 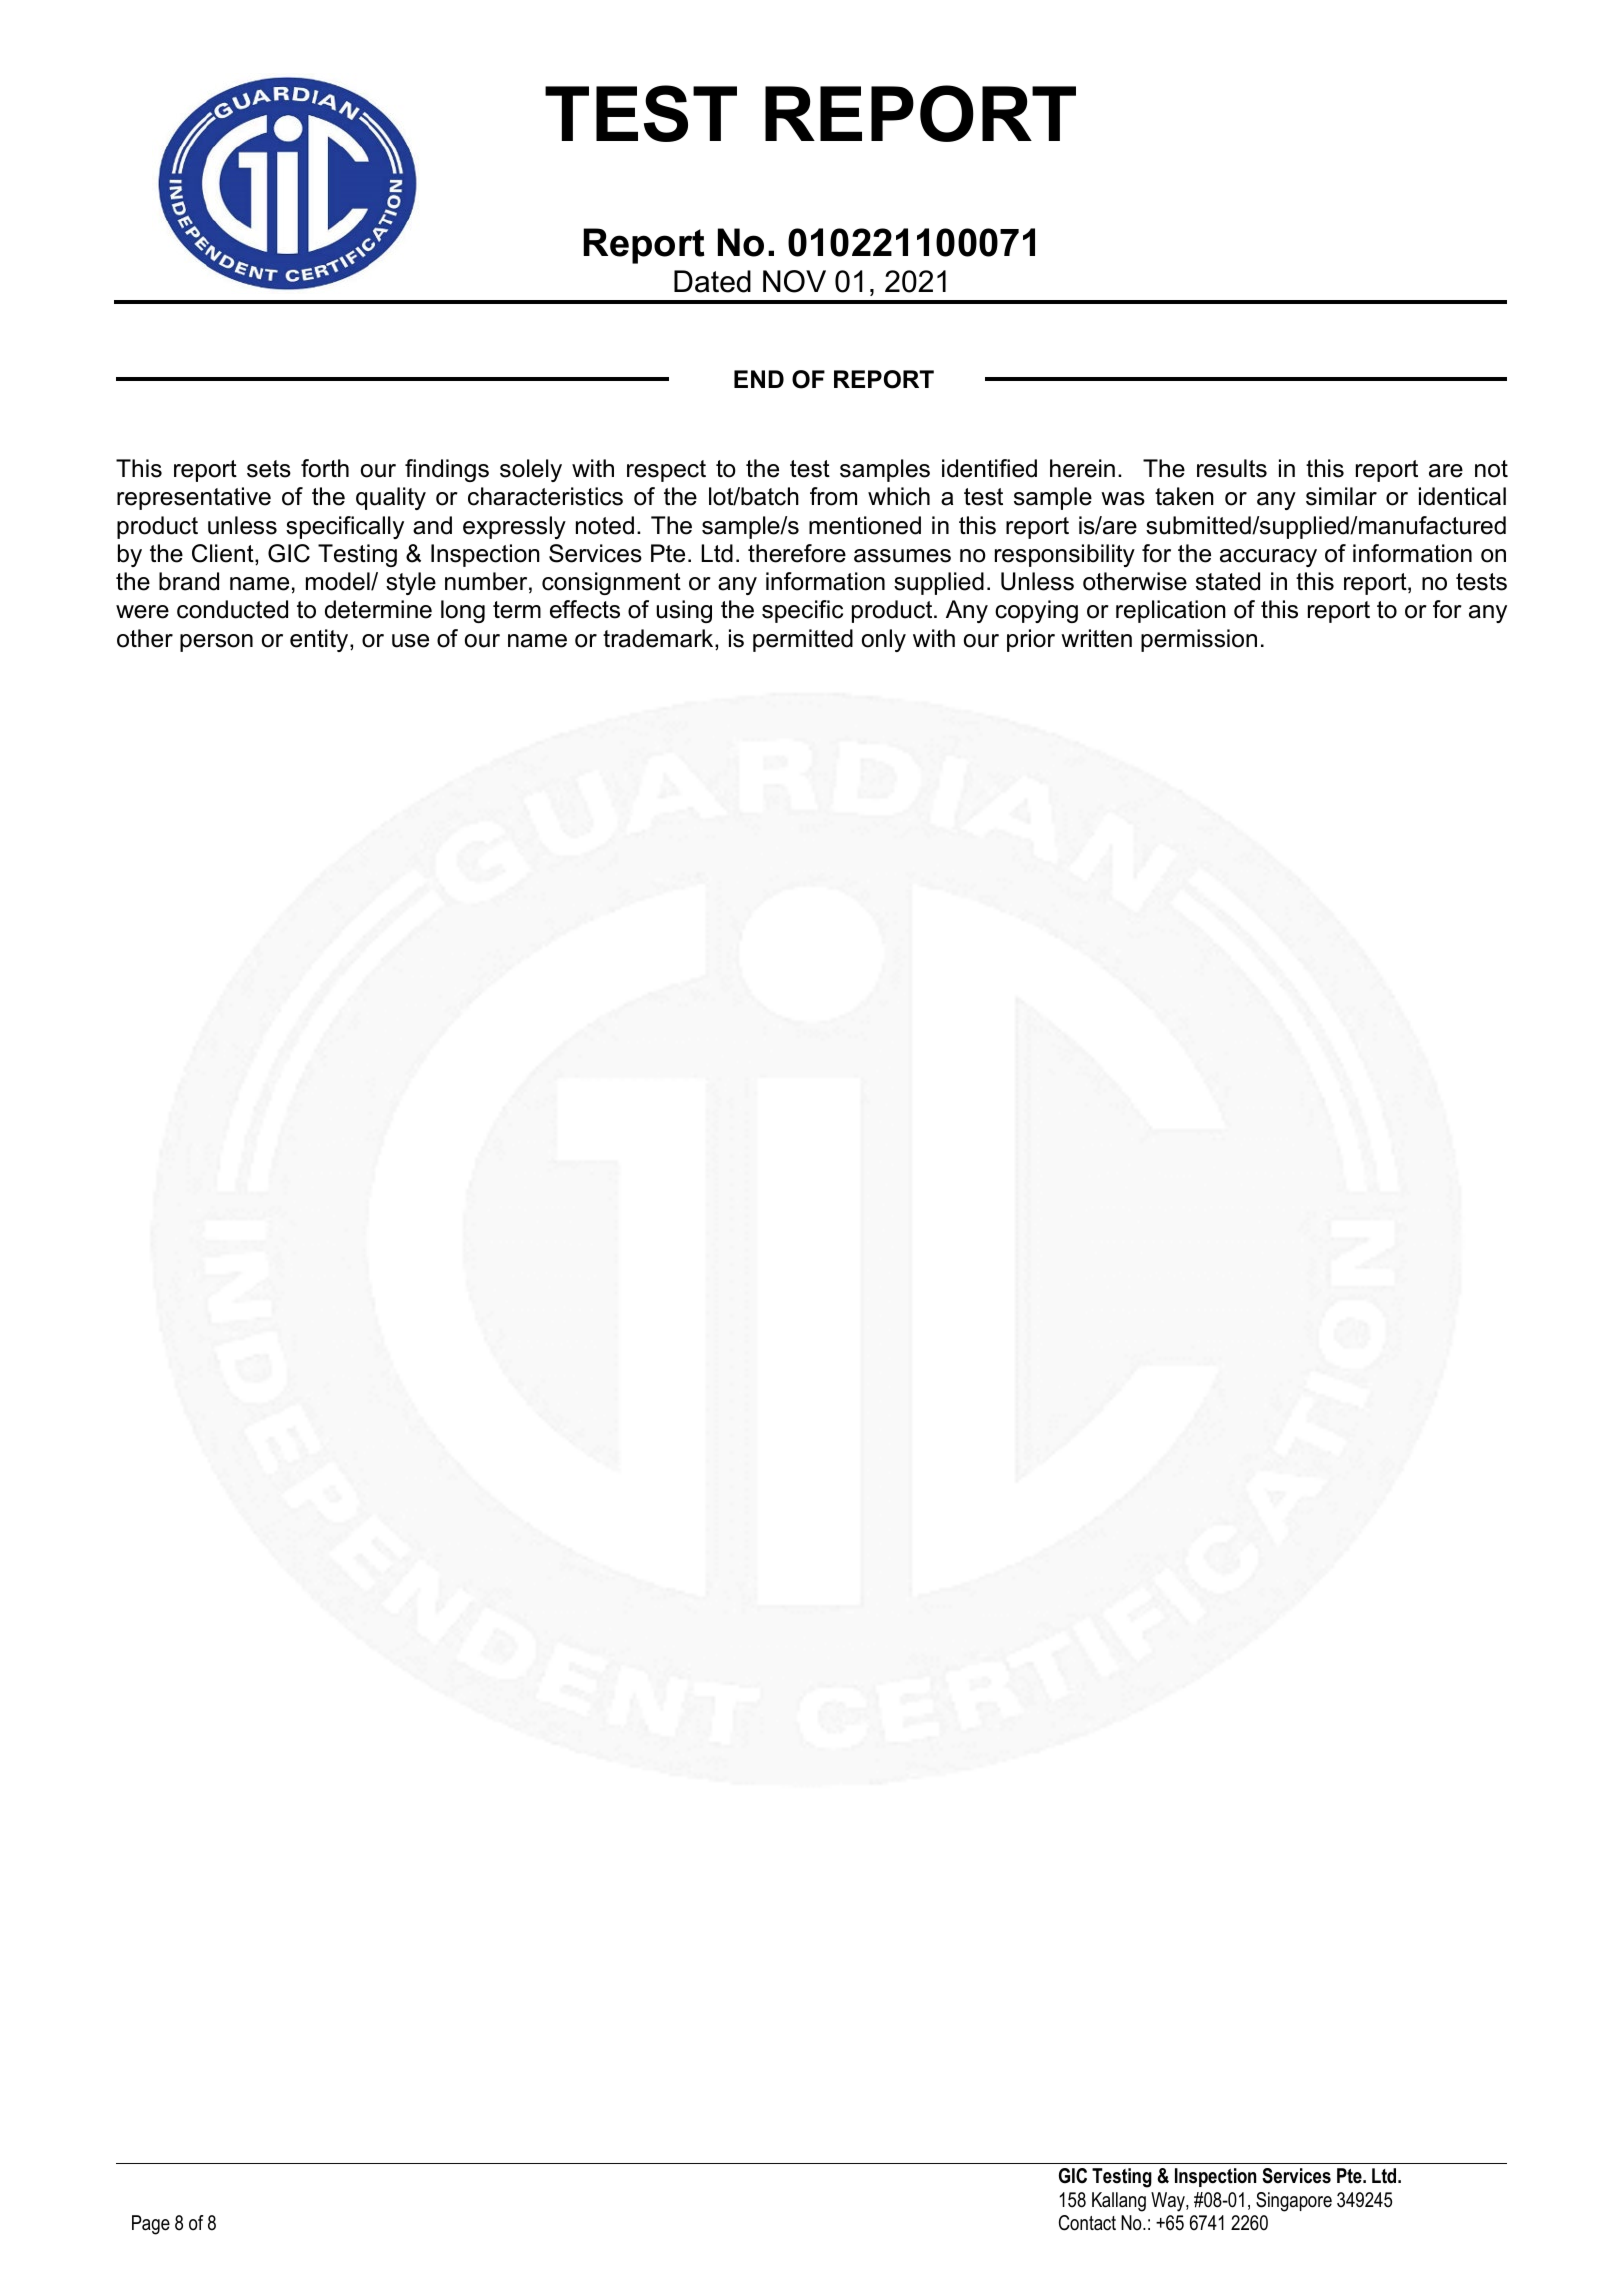 What do you see at coordinates (1199, 640) in the document?
I see `permission` at bounding box center [1199, 640].
